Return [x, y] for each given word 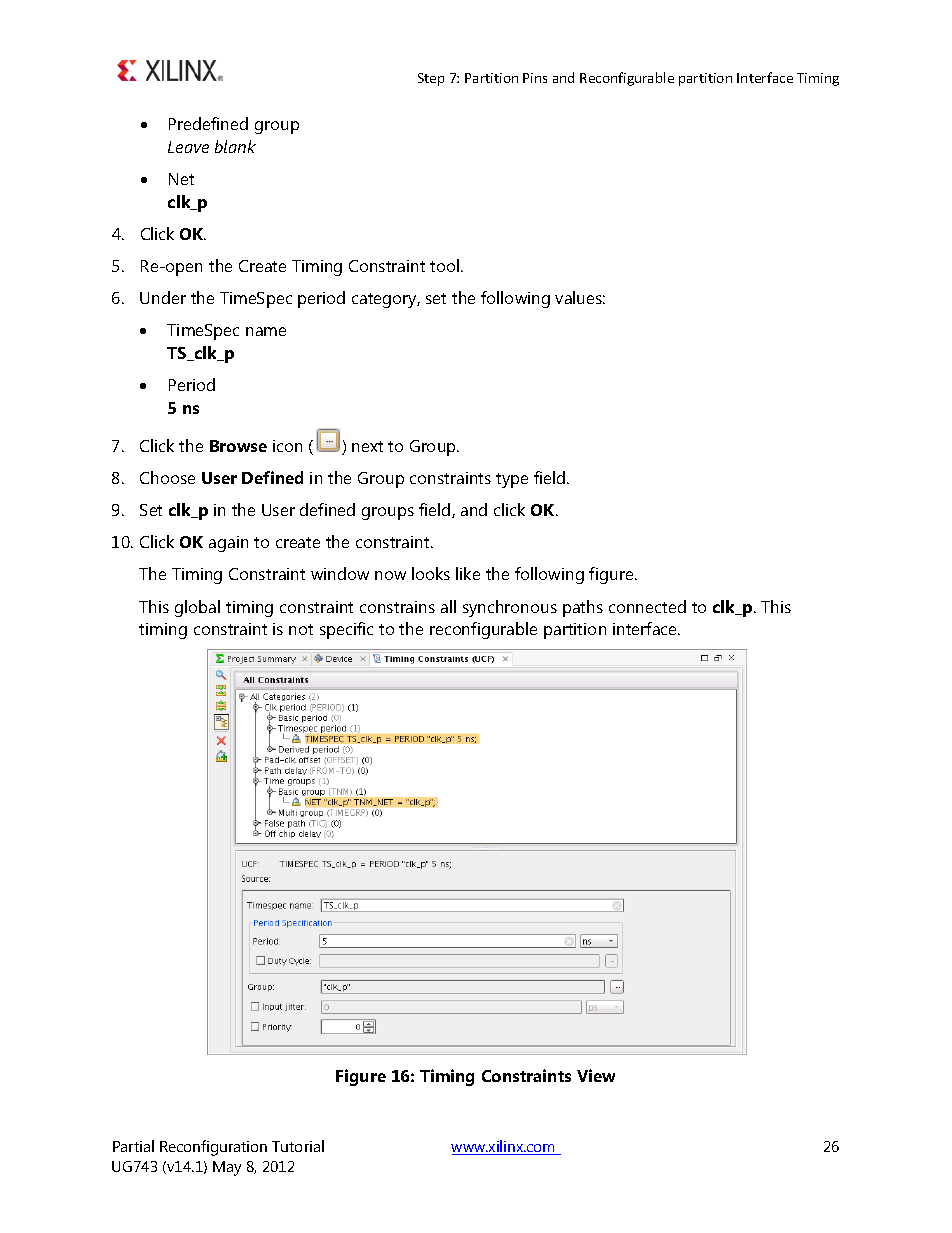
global [197, 608]
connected [647, 606]
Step [431, 79]
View [596, 1075]
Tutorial [298, 1146]
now [390, 575]
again [228, 544]
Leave [188, 147]
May [227, 1168]
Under [163, 297]
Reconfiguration [213, 1148]
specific [346, 630]
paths [583, 608]
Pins [535, 78]
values [580, 297]
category [386, 300]
